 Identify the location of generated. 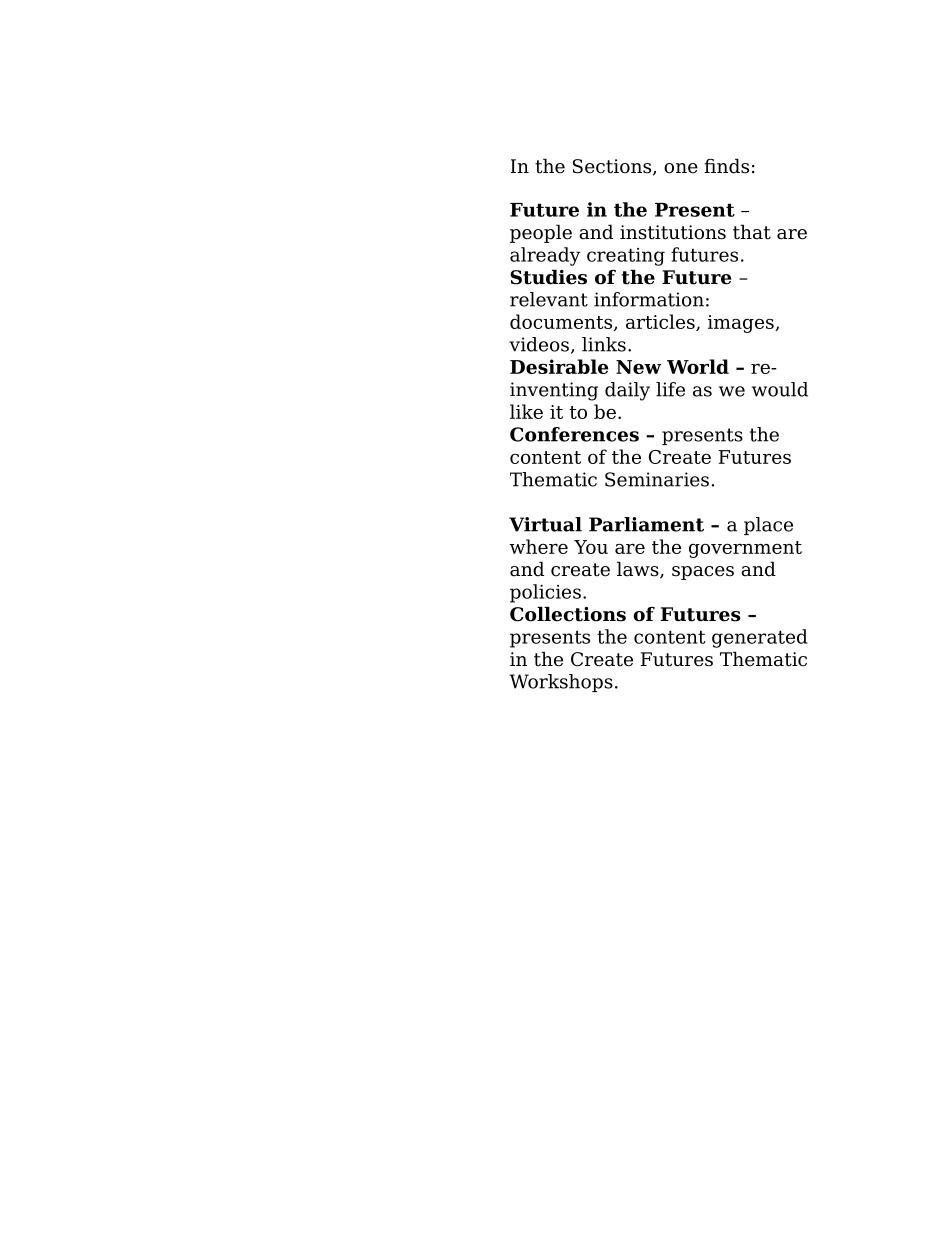
(760, 638).
